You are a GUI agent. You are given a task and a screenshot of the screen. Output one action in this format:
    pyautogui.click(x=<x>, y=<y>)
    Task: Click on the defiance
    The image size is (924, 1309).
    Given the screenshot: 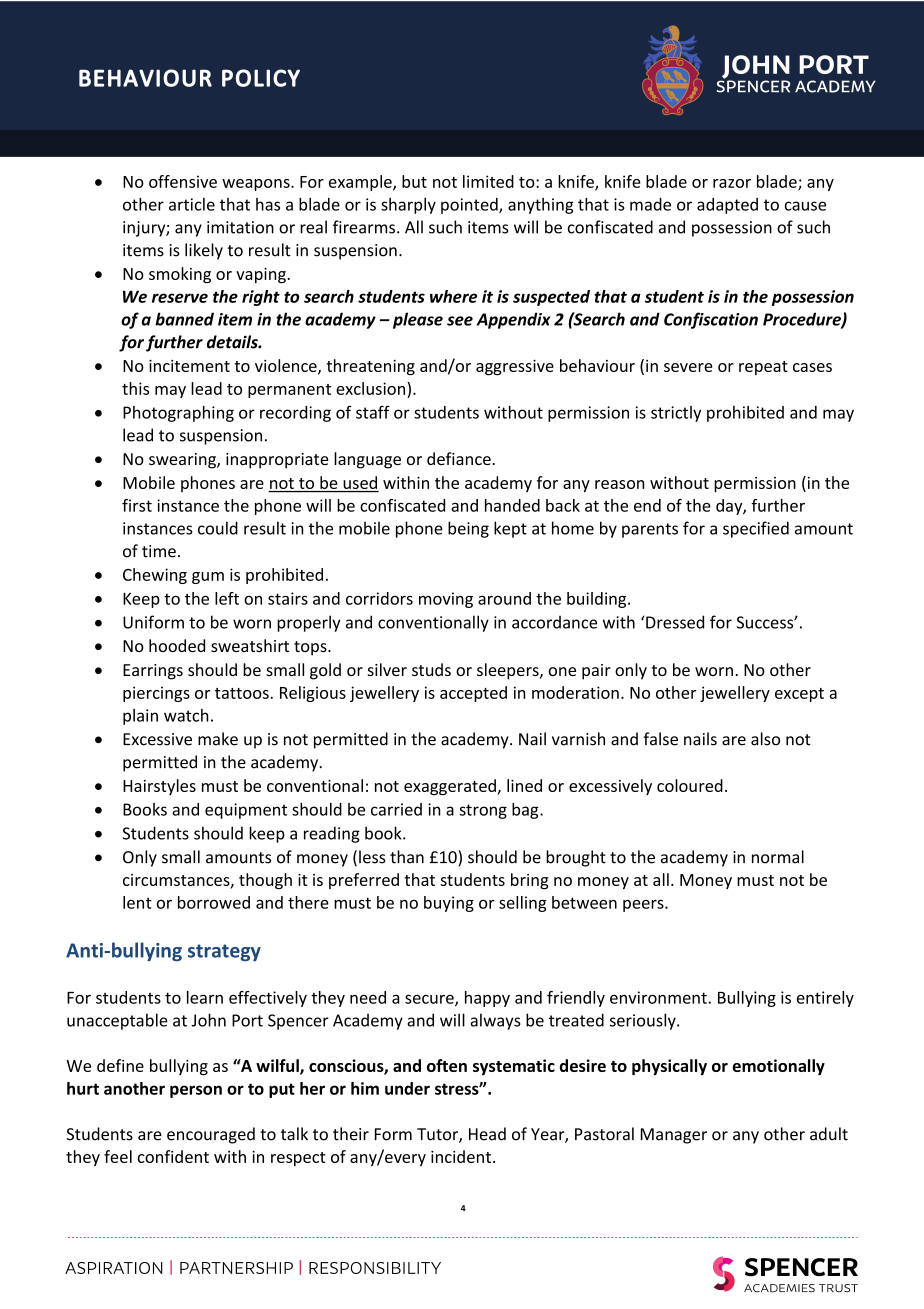 What is the action you would take?
    pyautogui.click(x=459, y=458)
